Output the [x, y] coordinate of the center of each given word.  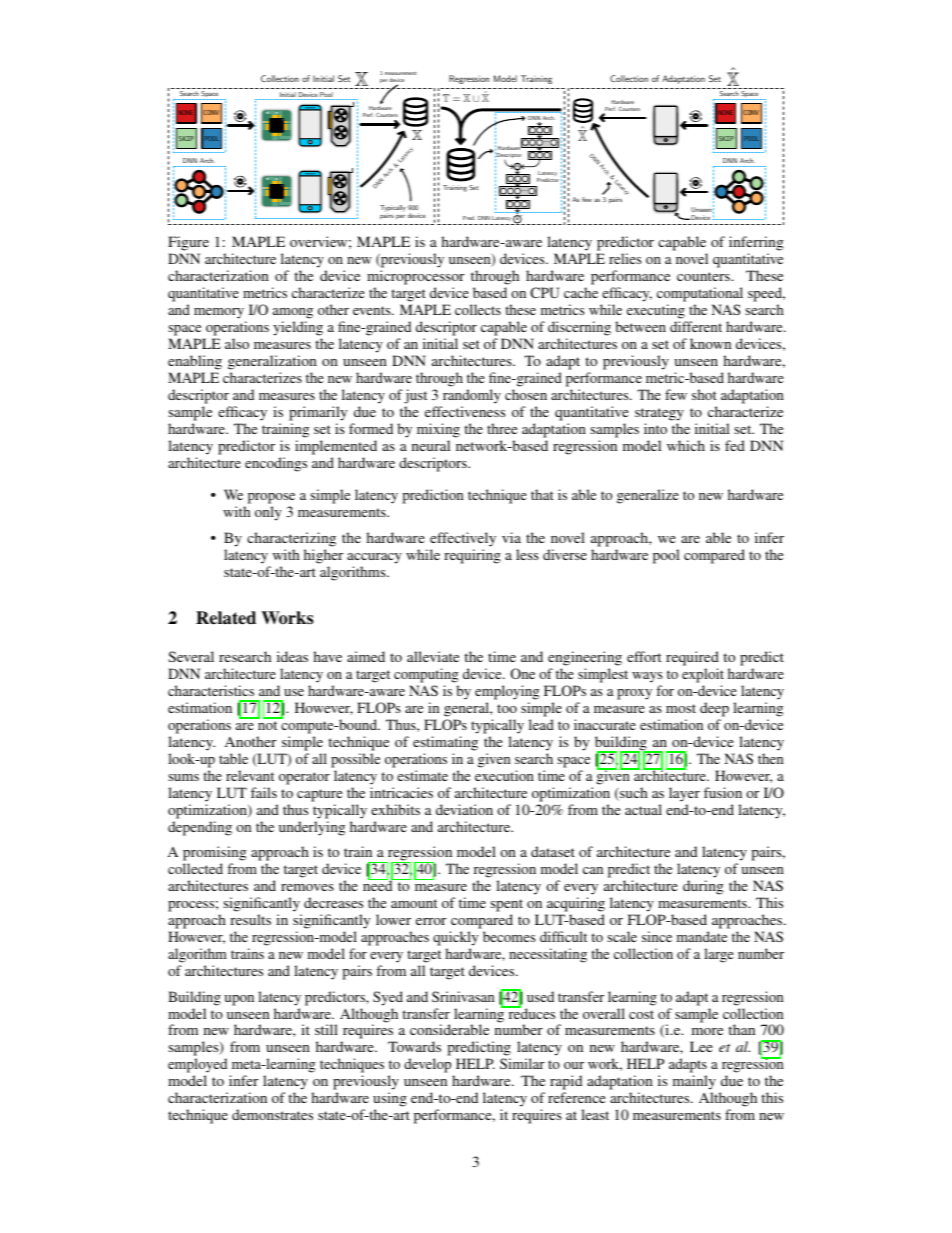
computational [700, 294]
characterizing [291, 539]
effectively [463, 539]
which [686, 445]
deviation [464, 809]
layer [684, 794]
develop [429, 1067]
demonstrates [272, 1114]
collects [478, 309]
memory [219, 313]
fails [264, 792]
